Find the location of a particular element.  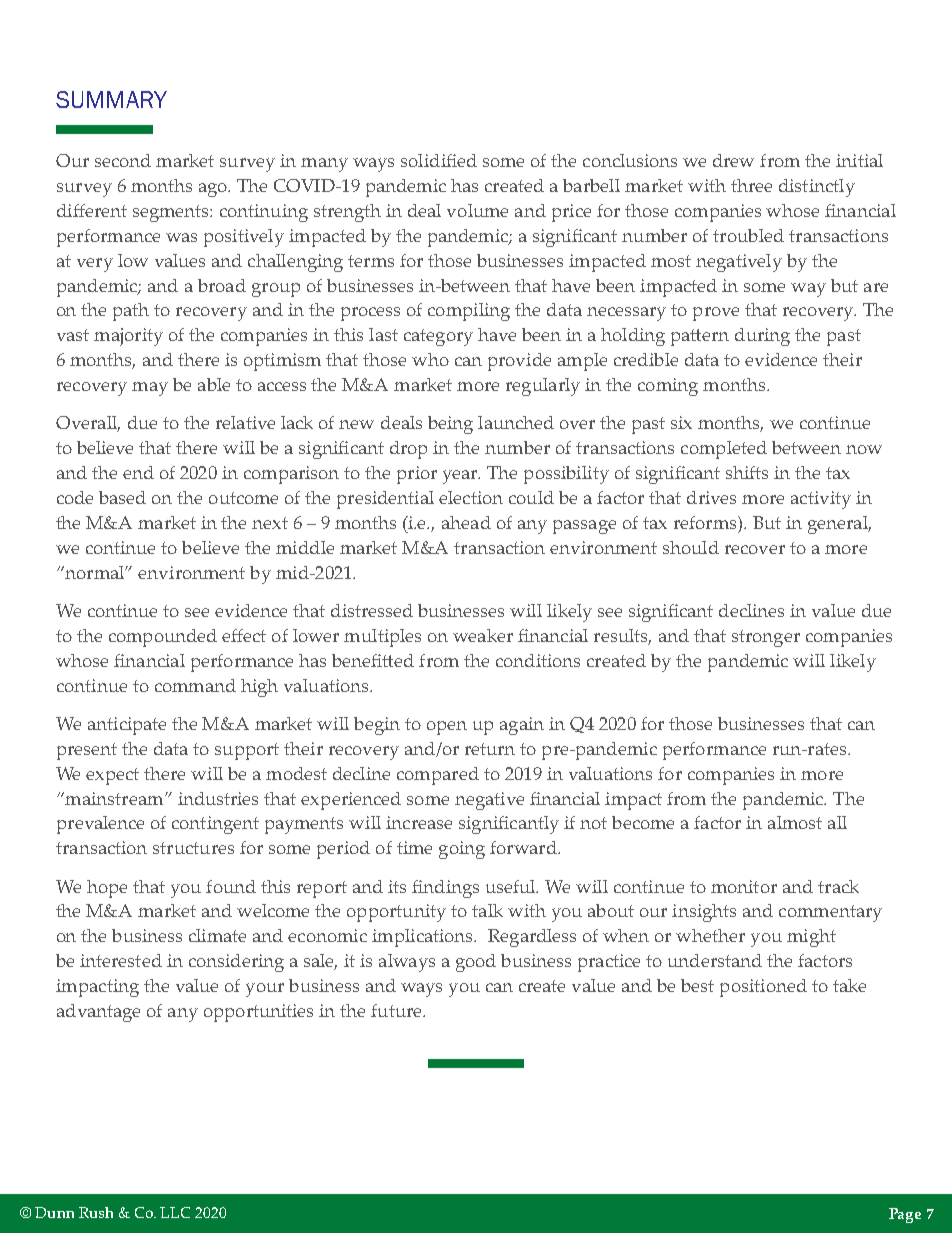

future is located at coordinates (397, 1010).
